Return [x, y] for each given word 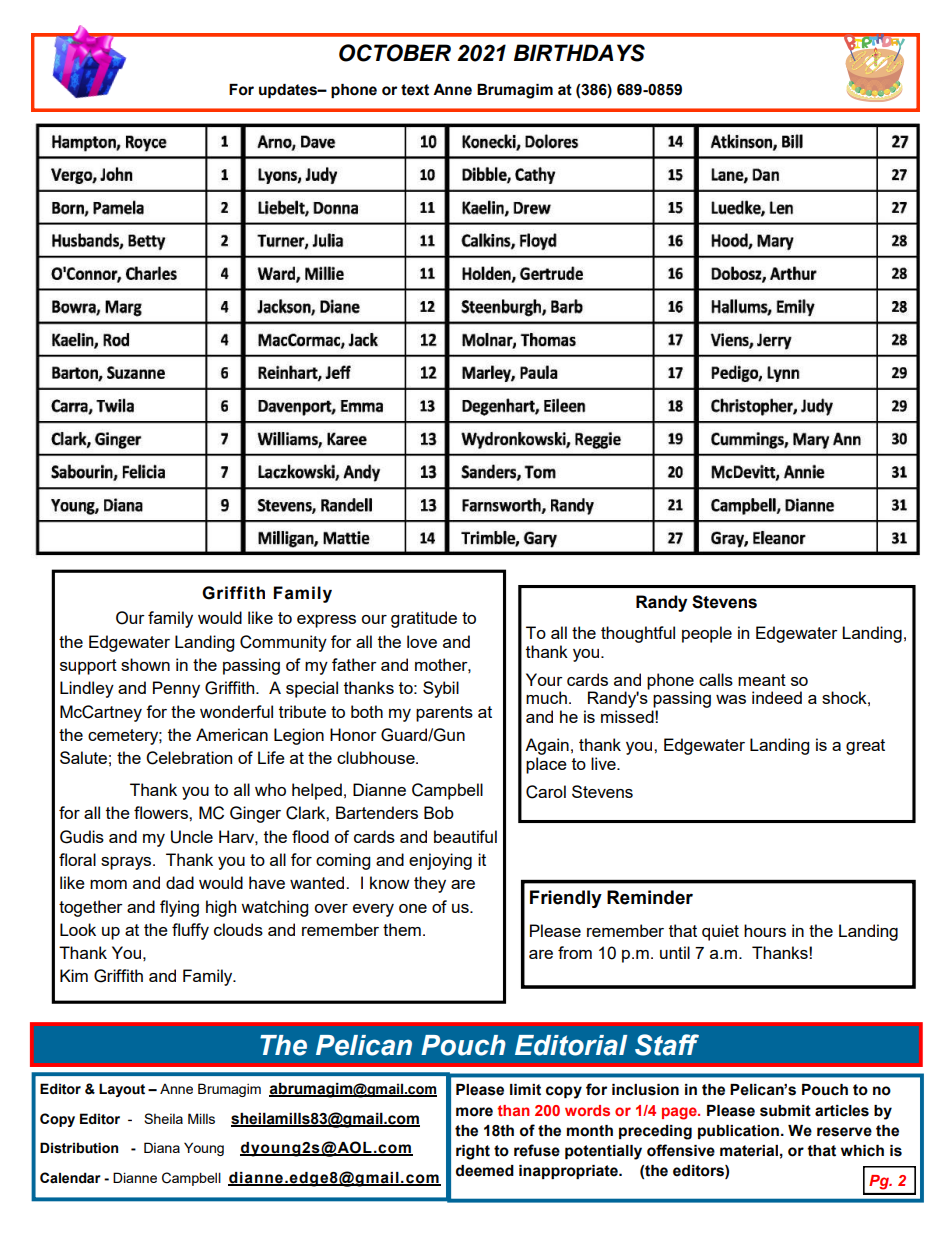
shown [145, 664]
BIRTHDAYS [579, 53]
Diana [162, 1147]
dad [180, 882]
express [326, 621]
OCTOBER [395, 53]
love [422, 641]
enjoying [440, 861]
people [707, 634]
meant [762, 680]
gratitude [424, 619]
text [415, 90]
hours [765, 930]
